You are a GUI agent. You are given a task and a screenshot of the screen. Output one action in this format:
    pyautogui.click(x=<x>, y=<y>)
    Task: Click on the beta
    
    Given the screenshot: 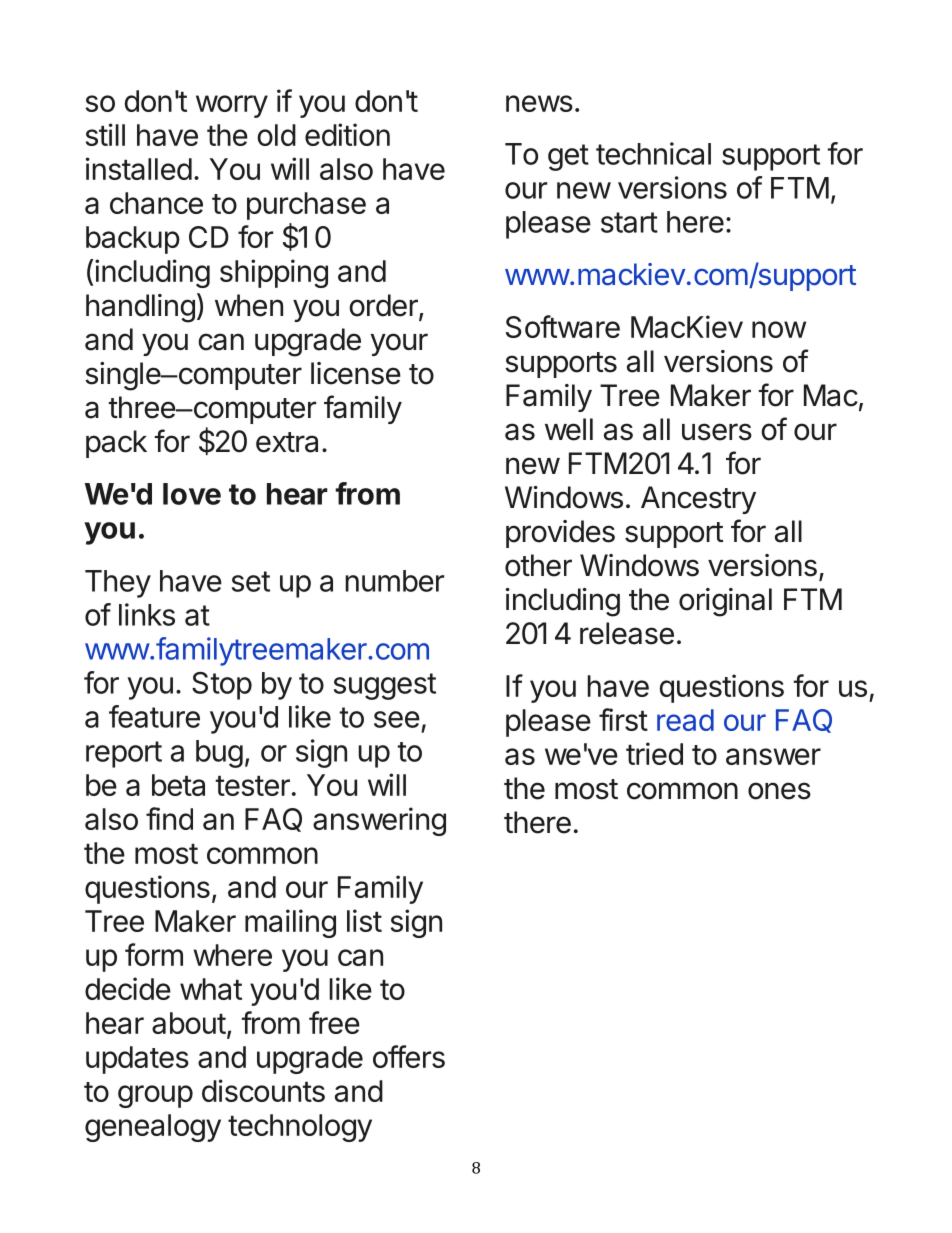 What is the action you would take?
    pyautogui.click(x=178, y=785)
